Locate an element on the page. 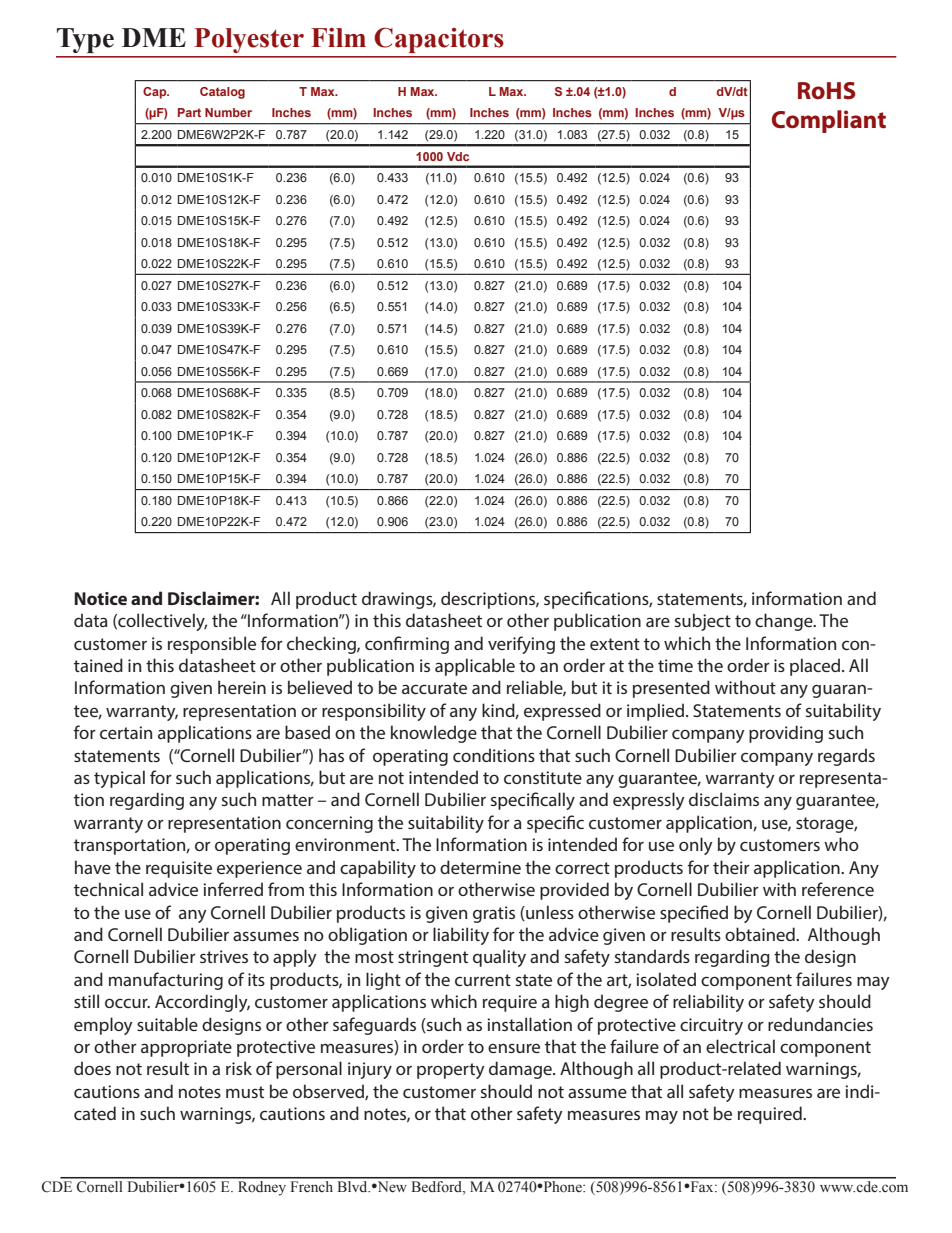 Image resolution: width=952 pixels, height=1233 pixels. appropriate is located at coordinates (186, 1048).
